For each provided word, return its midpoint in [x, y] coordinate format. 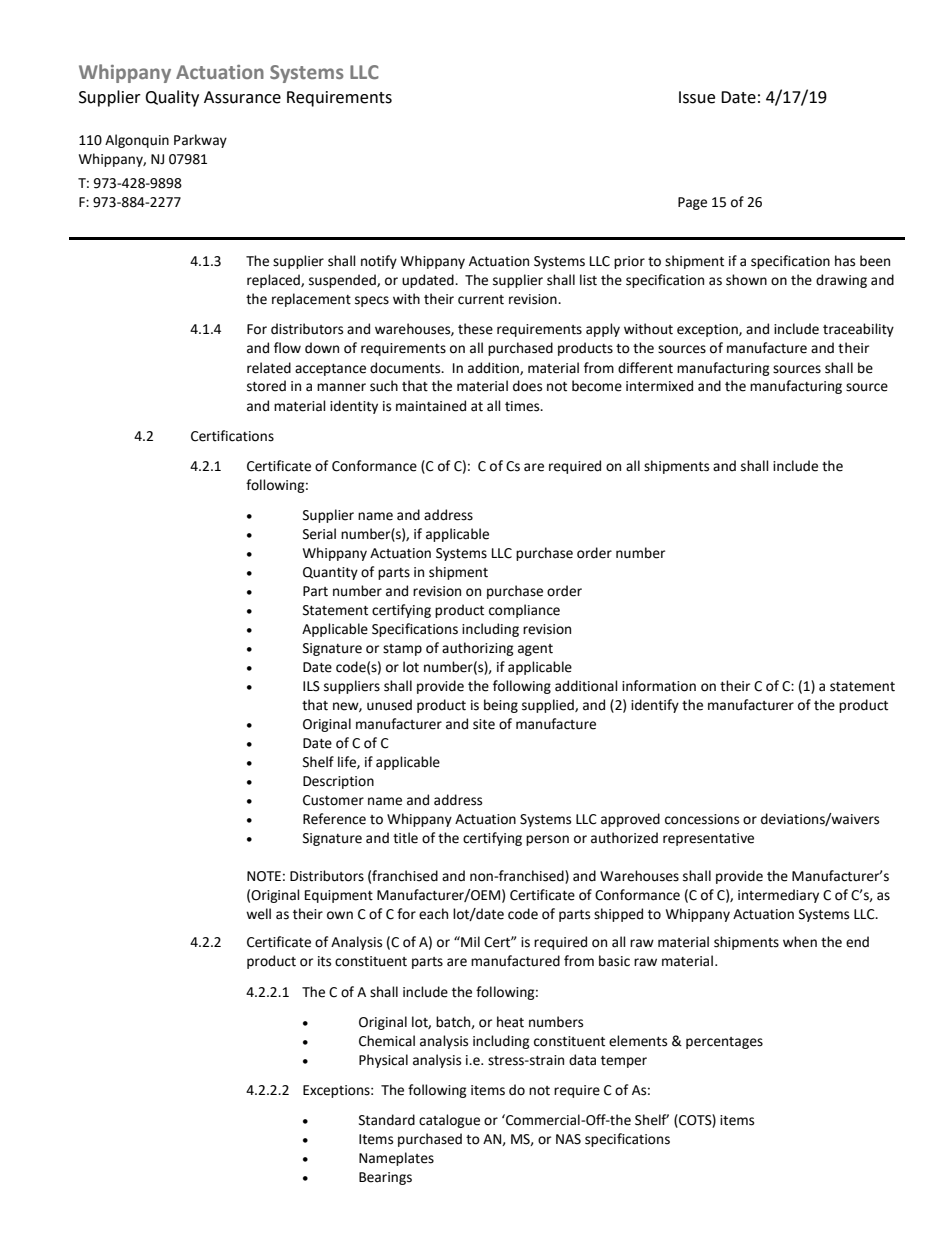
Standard [387, 1120]
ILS [311, 686]
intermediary [778, 896]
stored [266, 386]
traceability [858, 330]
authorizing [478, 649]
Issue [697, 97]
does [527, 386]
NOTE [264, 876]
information [659, 686]
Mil [469, 941]
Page [692, 203]
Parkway [200, 141]
